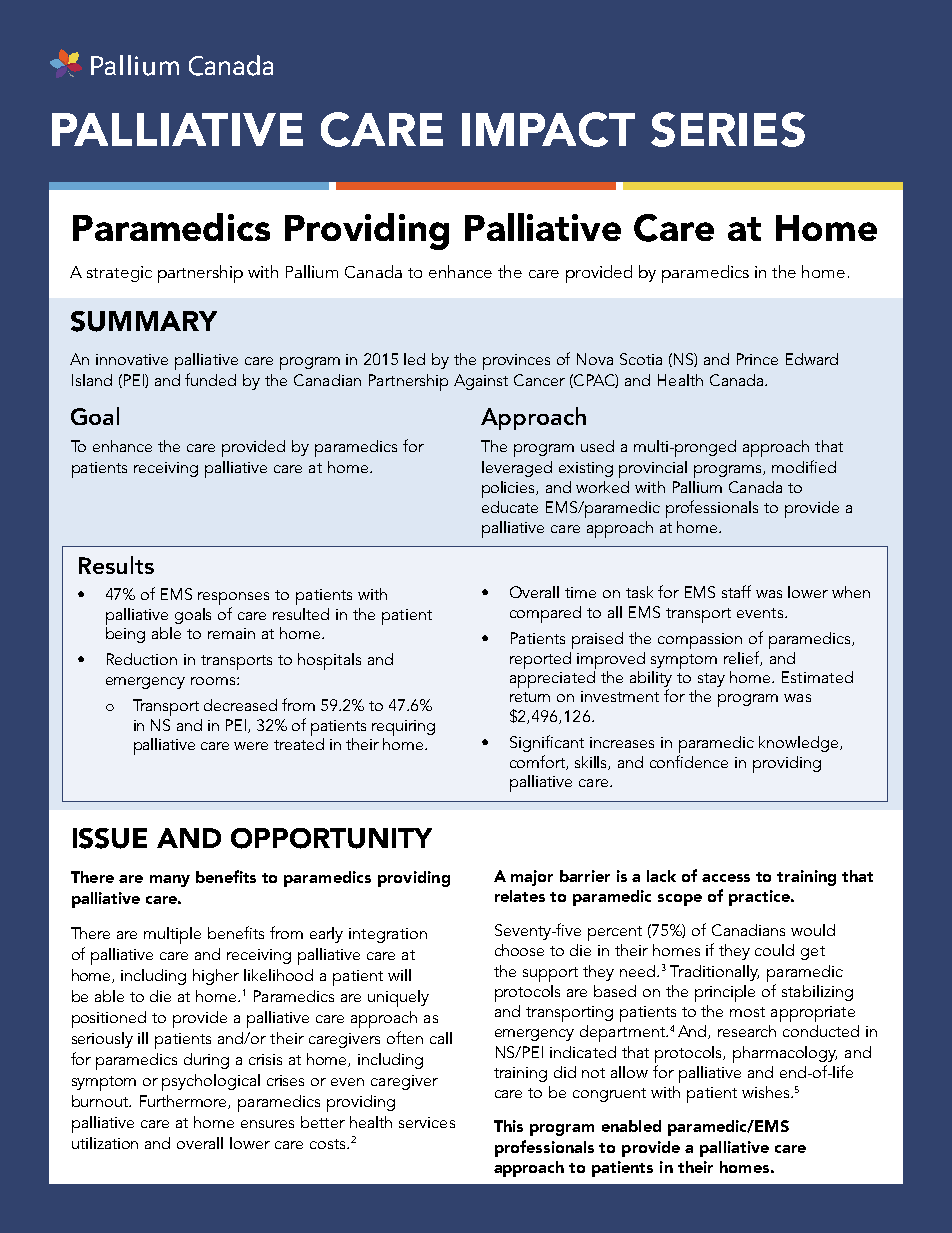  I want to click on This, so click(508, 1126).
